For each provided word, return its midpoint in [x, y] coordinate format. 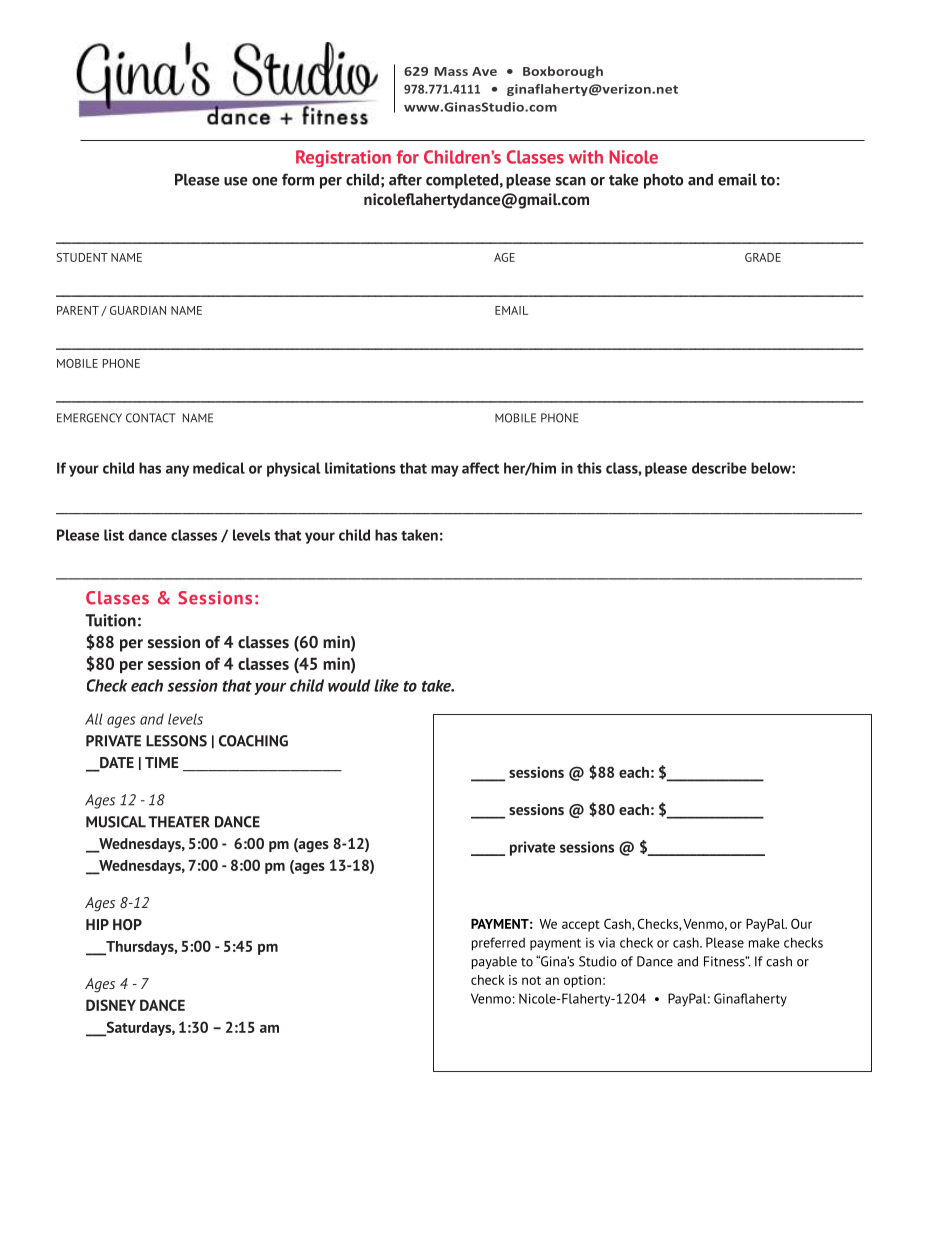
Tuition [110, 620]
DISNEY [111, 1005]
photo [663, 181]
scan [571, 181]
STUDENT [82, 257]
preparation [488, 579]
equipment [817, 579]
